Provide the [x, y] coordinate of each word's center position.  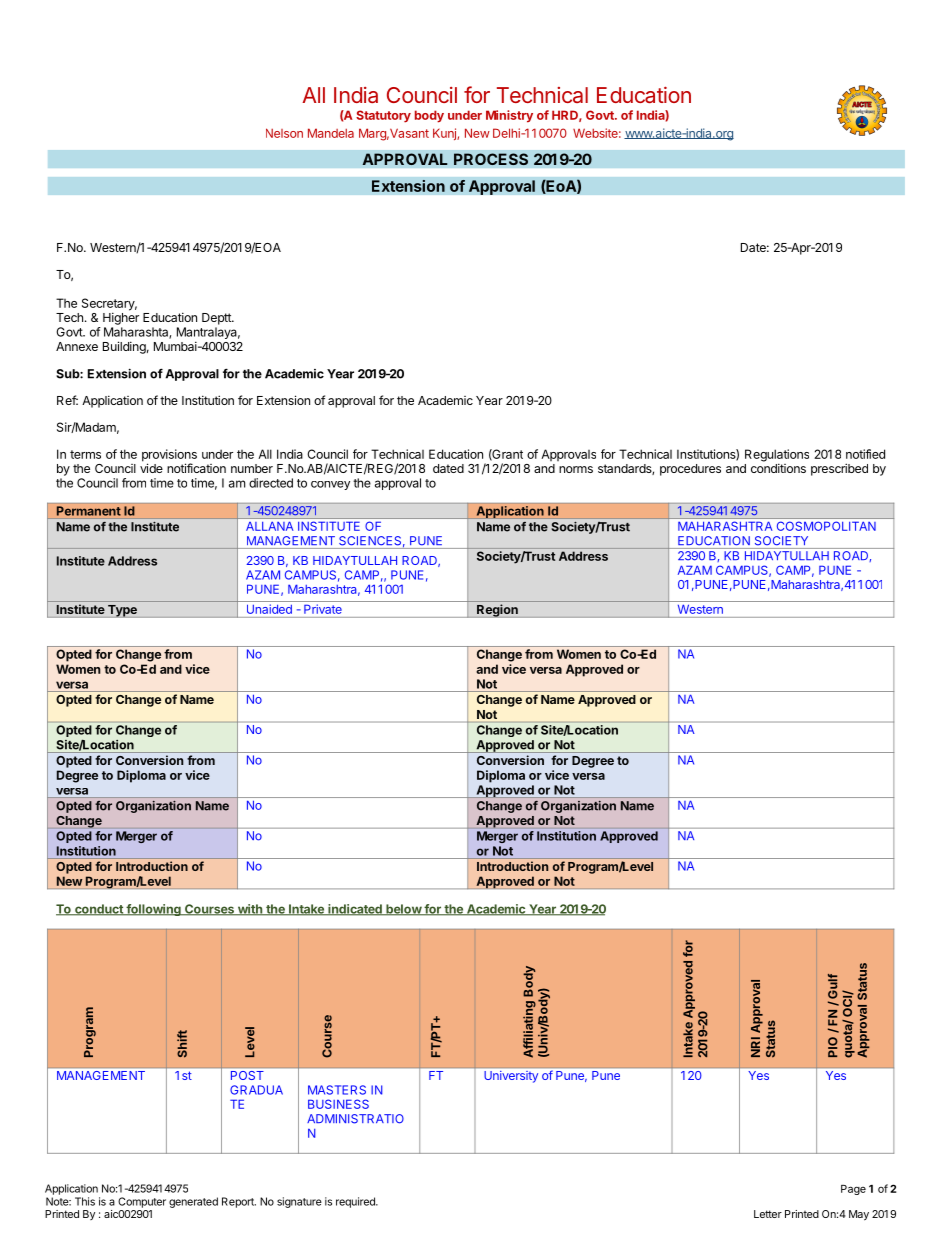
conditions [778, 468]
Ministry [509, 116]
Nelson [284, 133]
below [403, 910]
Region [497, 611]
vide [151, 468]
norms [576, 469]
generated [193, 1202]
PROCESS [491, 159]
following [153, 910]
